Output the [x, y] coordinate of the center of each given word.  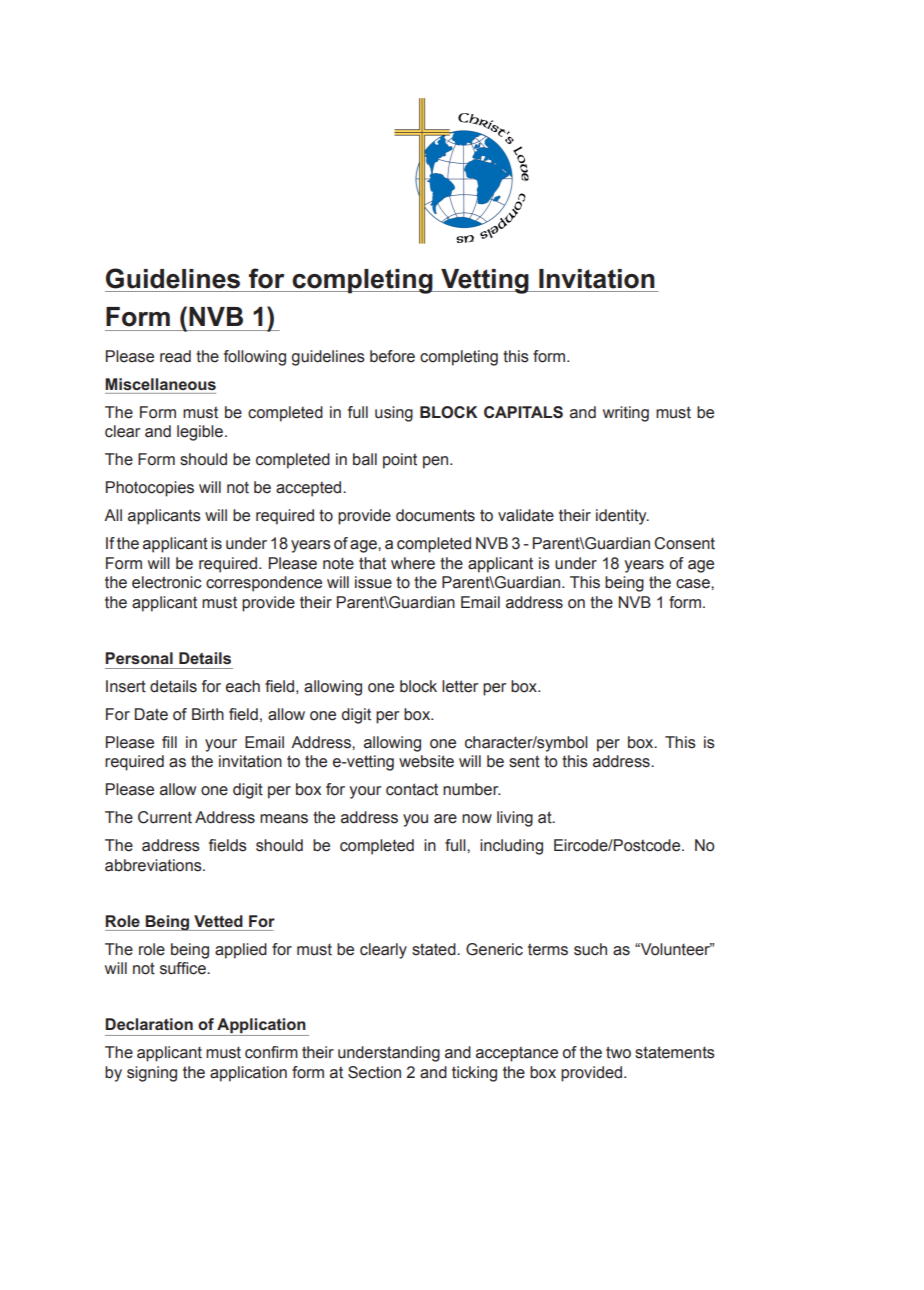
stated [435, 949]
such [590, 949]
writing [626, 414]
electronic [167, 582]
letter [460, 686]
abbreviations [154, 865]
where [413, 563]
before [392, 356]
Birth [208, 714]
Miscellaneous [160, 384]
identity [622, 517]
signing [152, 1074]
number [471, 789]
